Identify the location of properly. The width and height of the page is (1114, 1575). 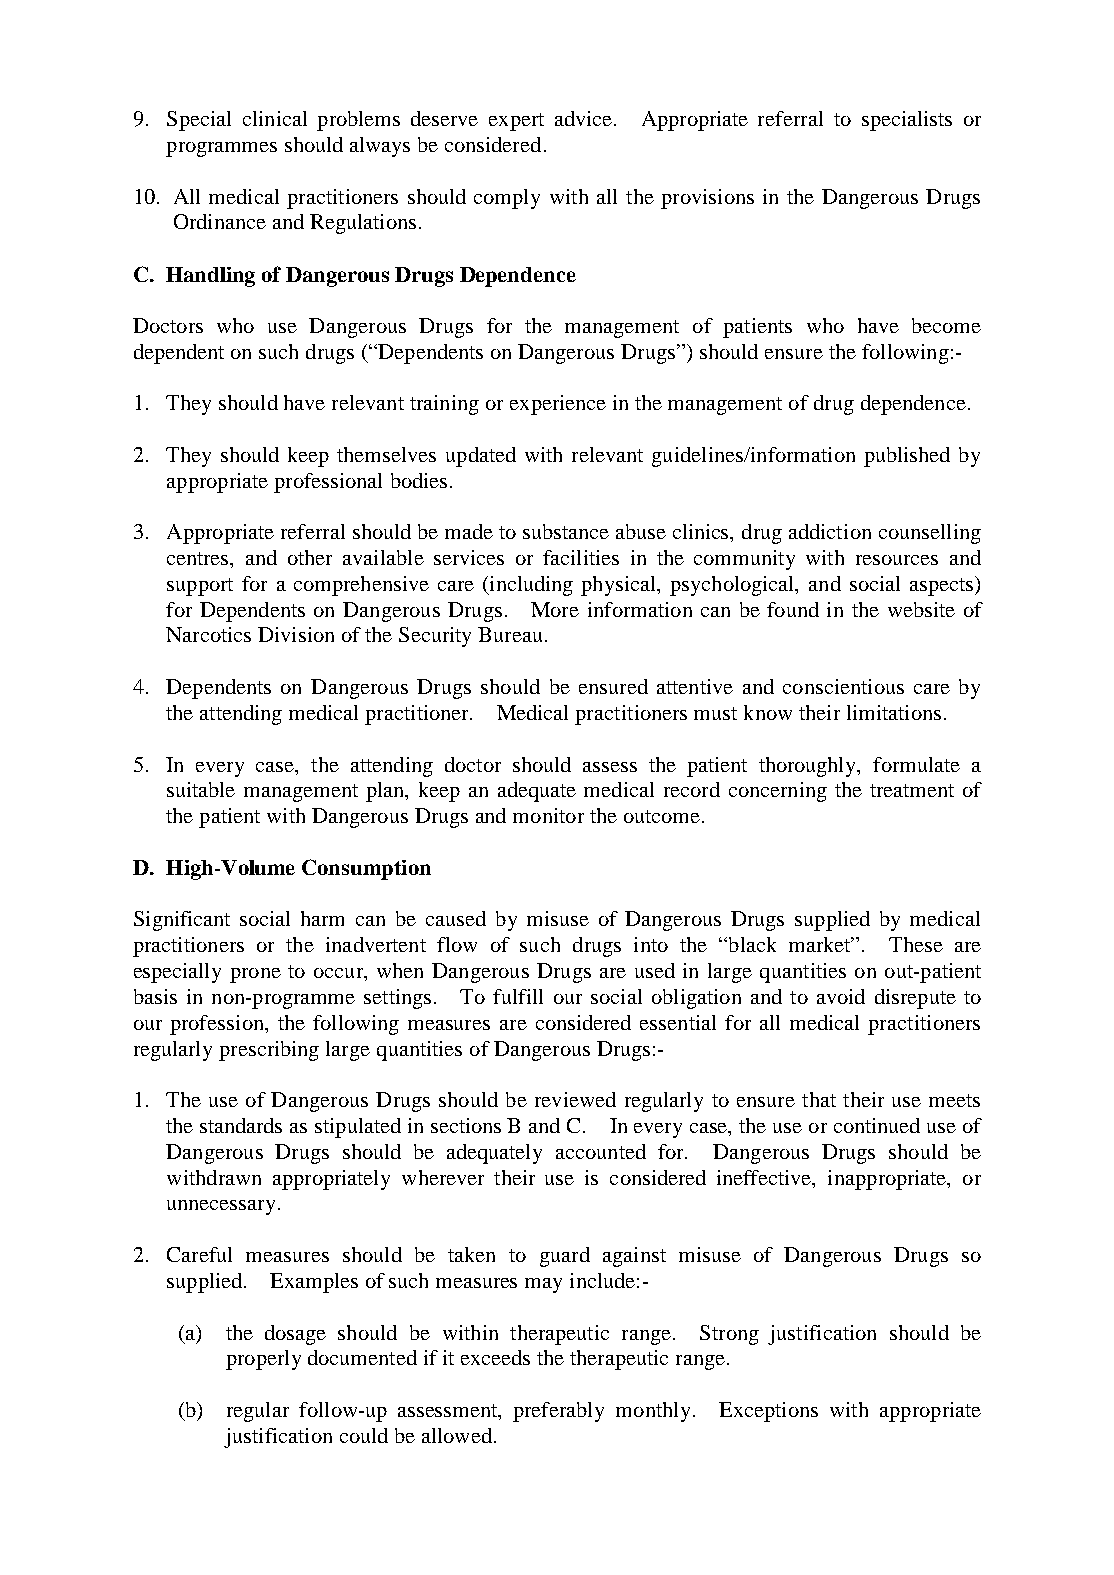
(263, 1360).
